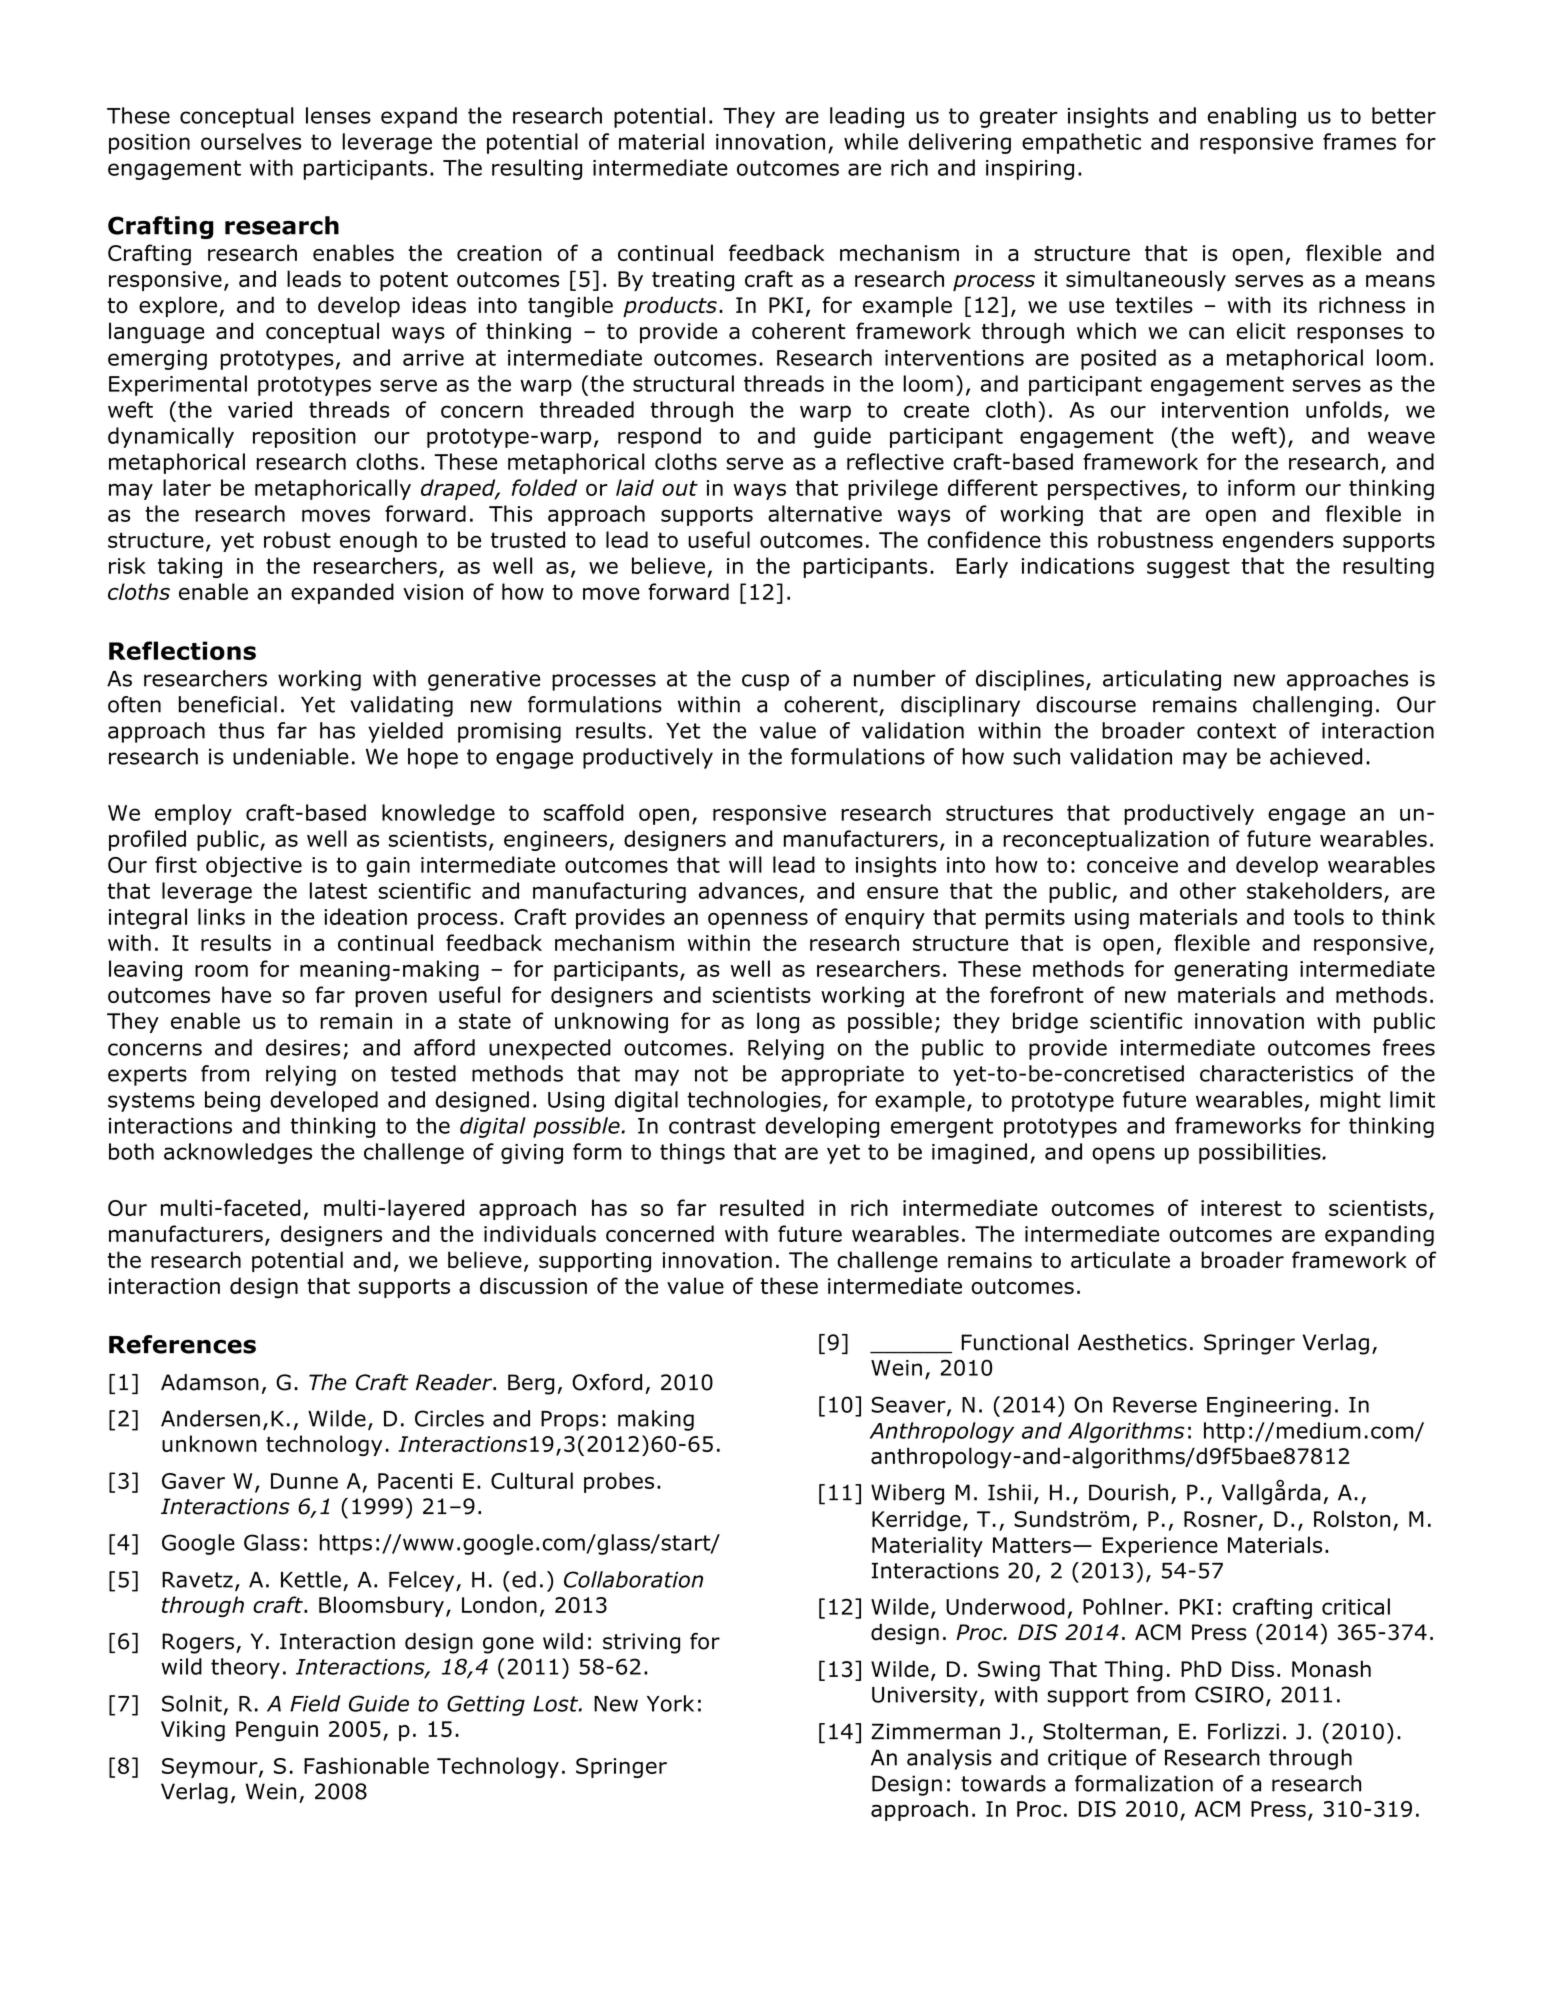  I want to click on alternative, so click(825, 513).
